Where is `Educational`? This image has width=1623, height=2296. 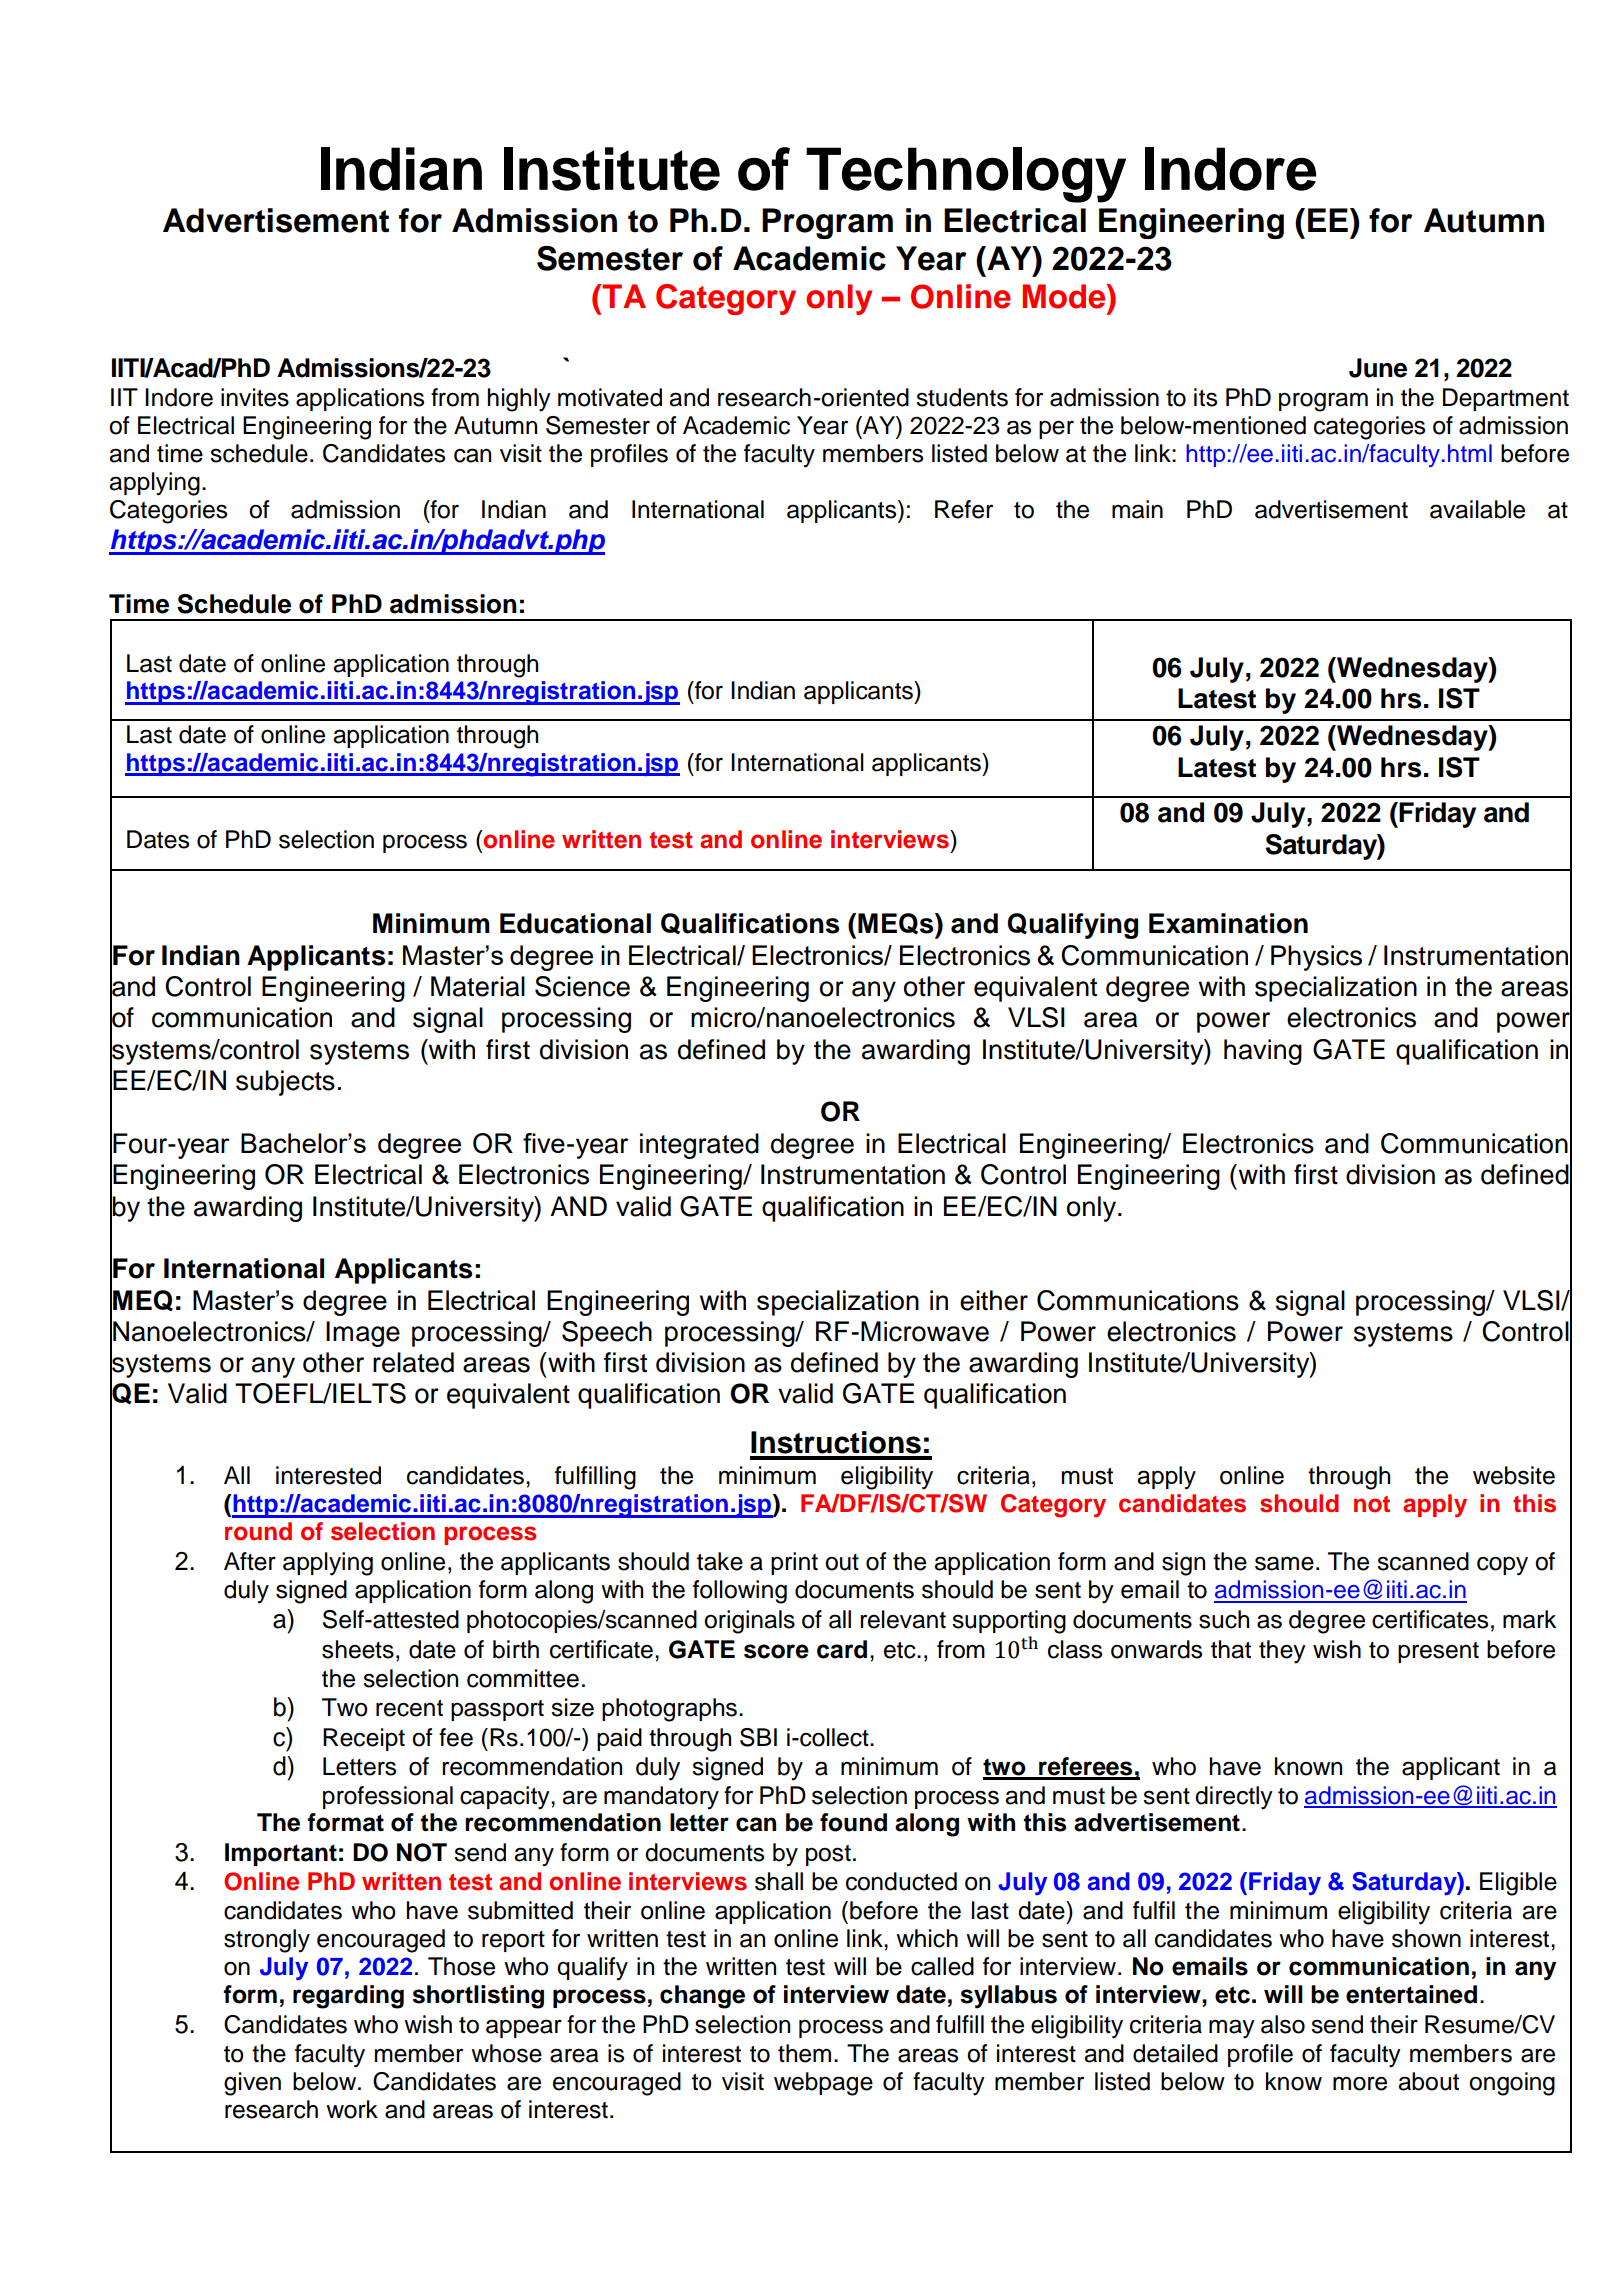 Educational is located at coordinates (575, 923).
